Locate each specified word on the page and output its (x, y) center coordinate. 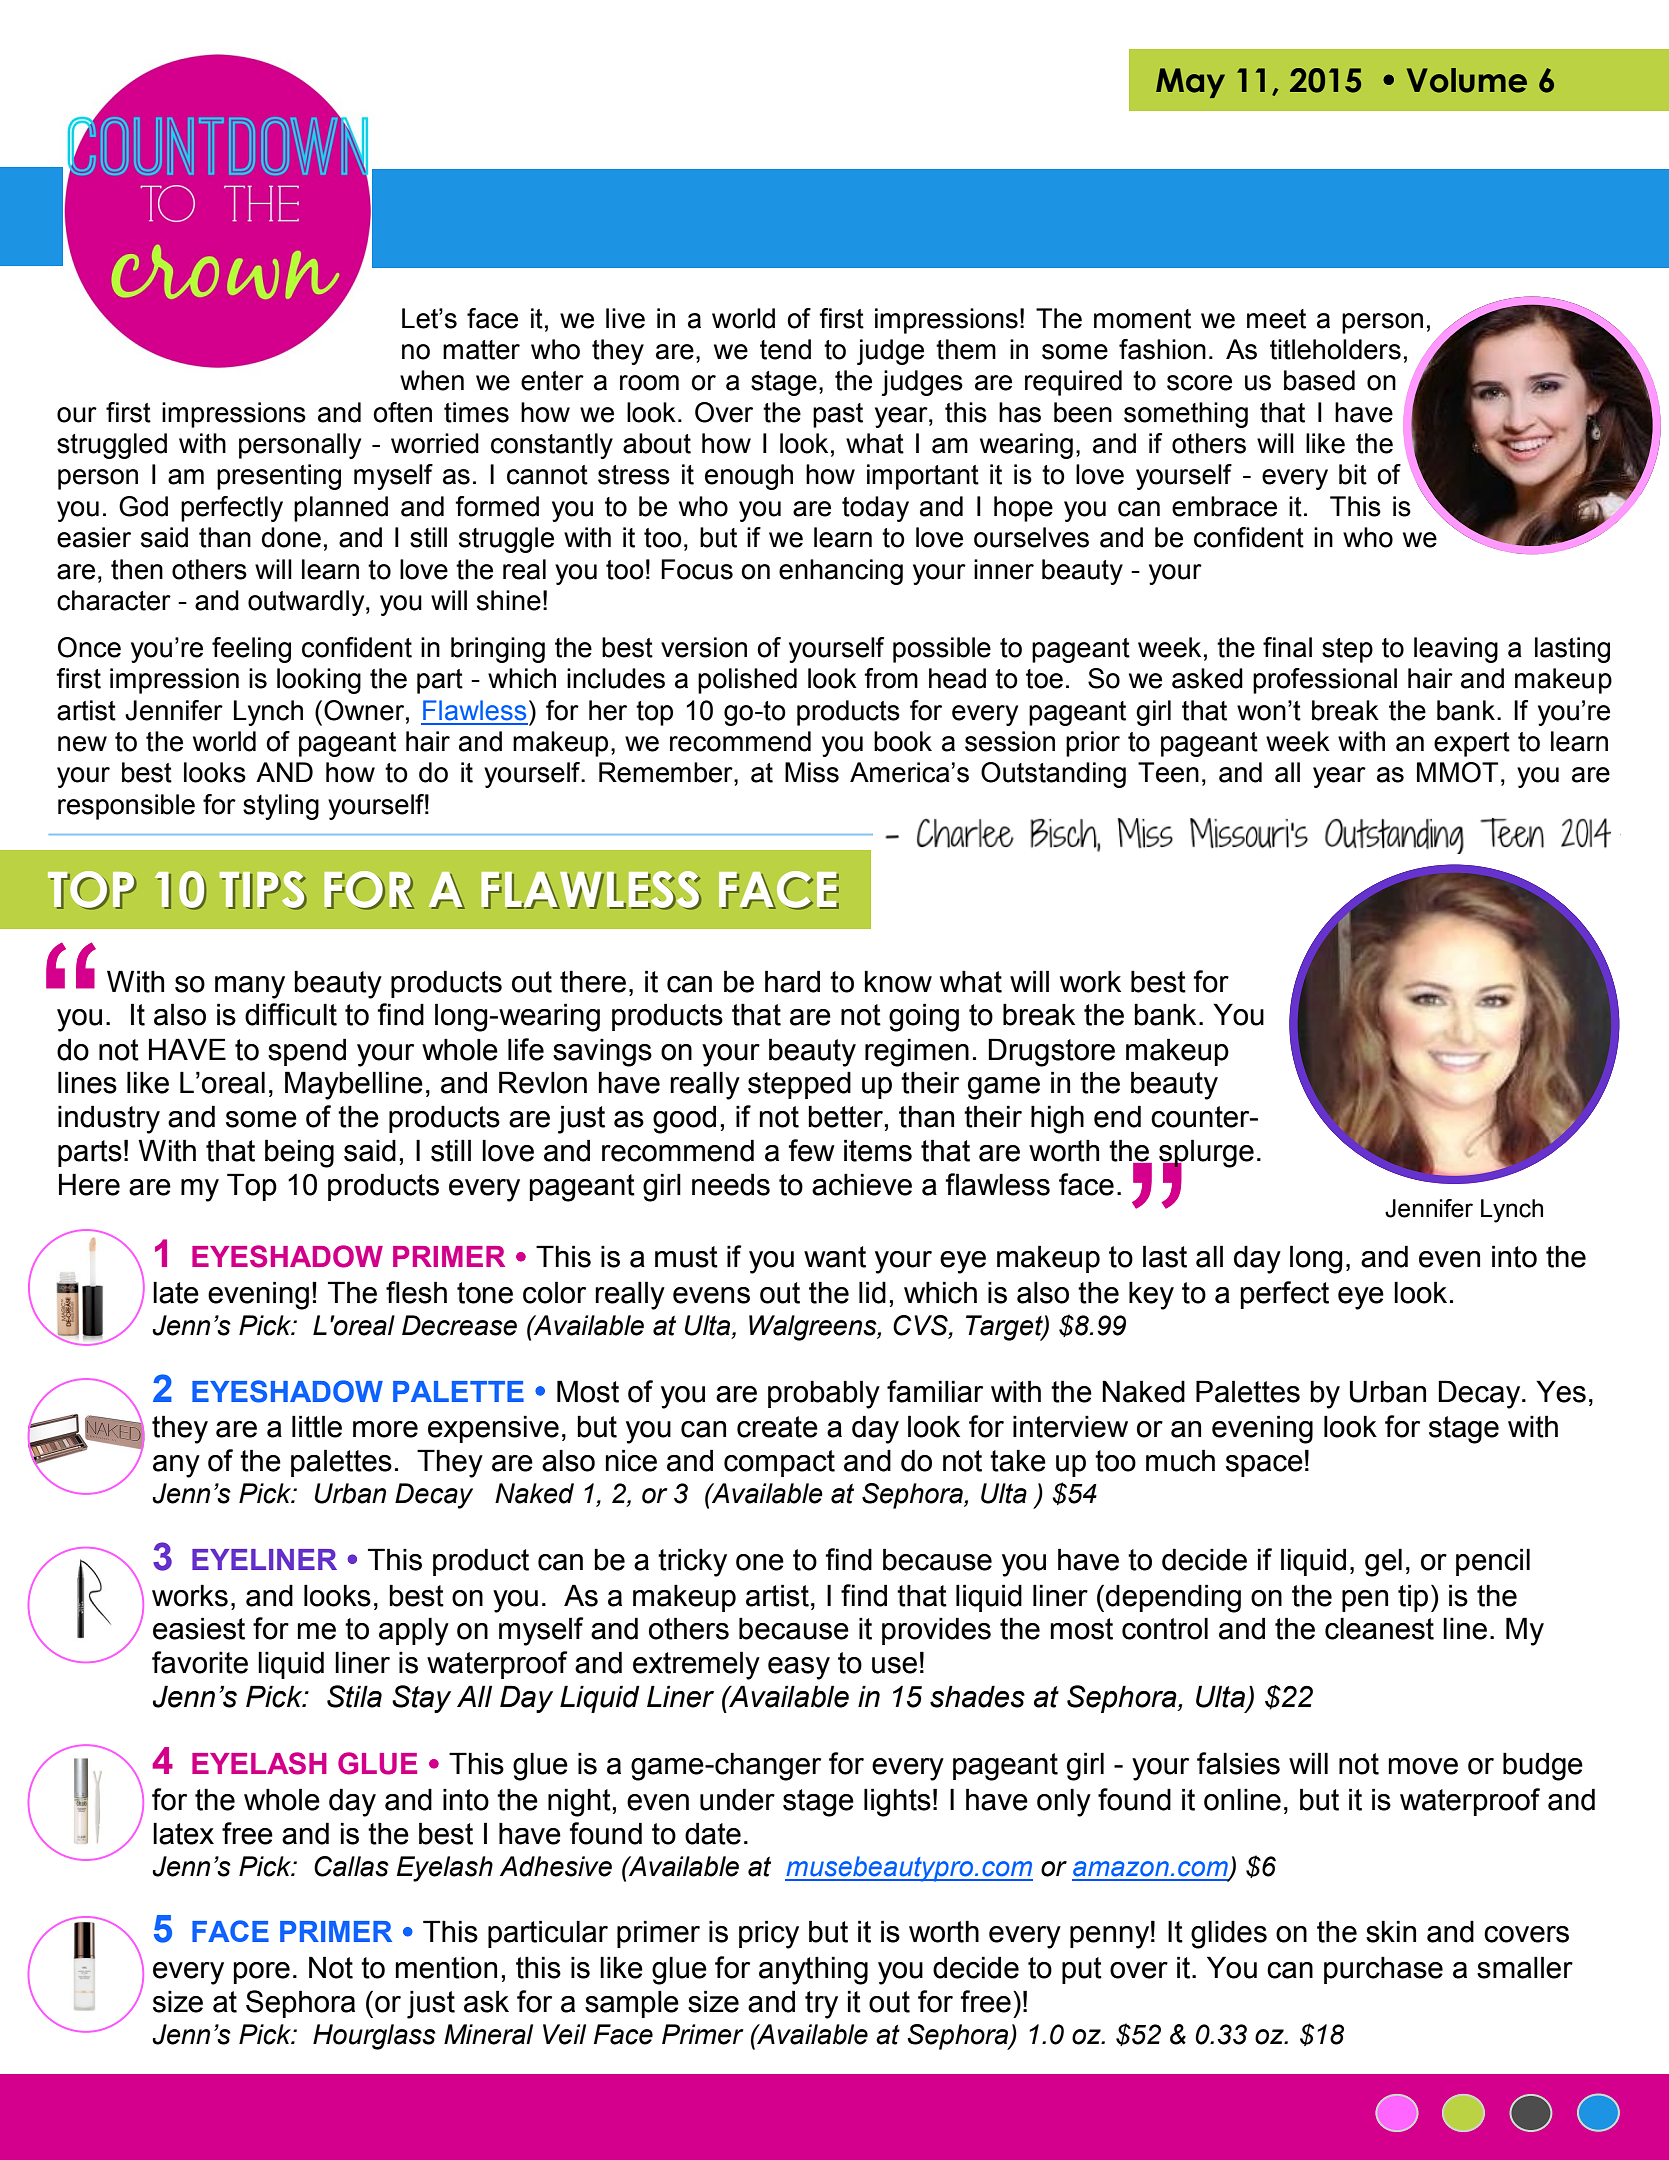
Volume (1467, 80)
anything (813, 1970)
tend (785, 349)
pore (262, 1973)
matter (481, 350)
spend (307, 1052)
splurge (1206, 1154)
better (845, 1116)
